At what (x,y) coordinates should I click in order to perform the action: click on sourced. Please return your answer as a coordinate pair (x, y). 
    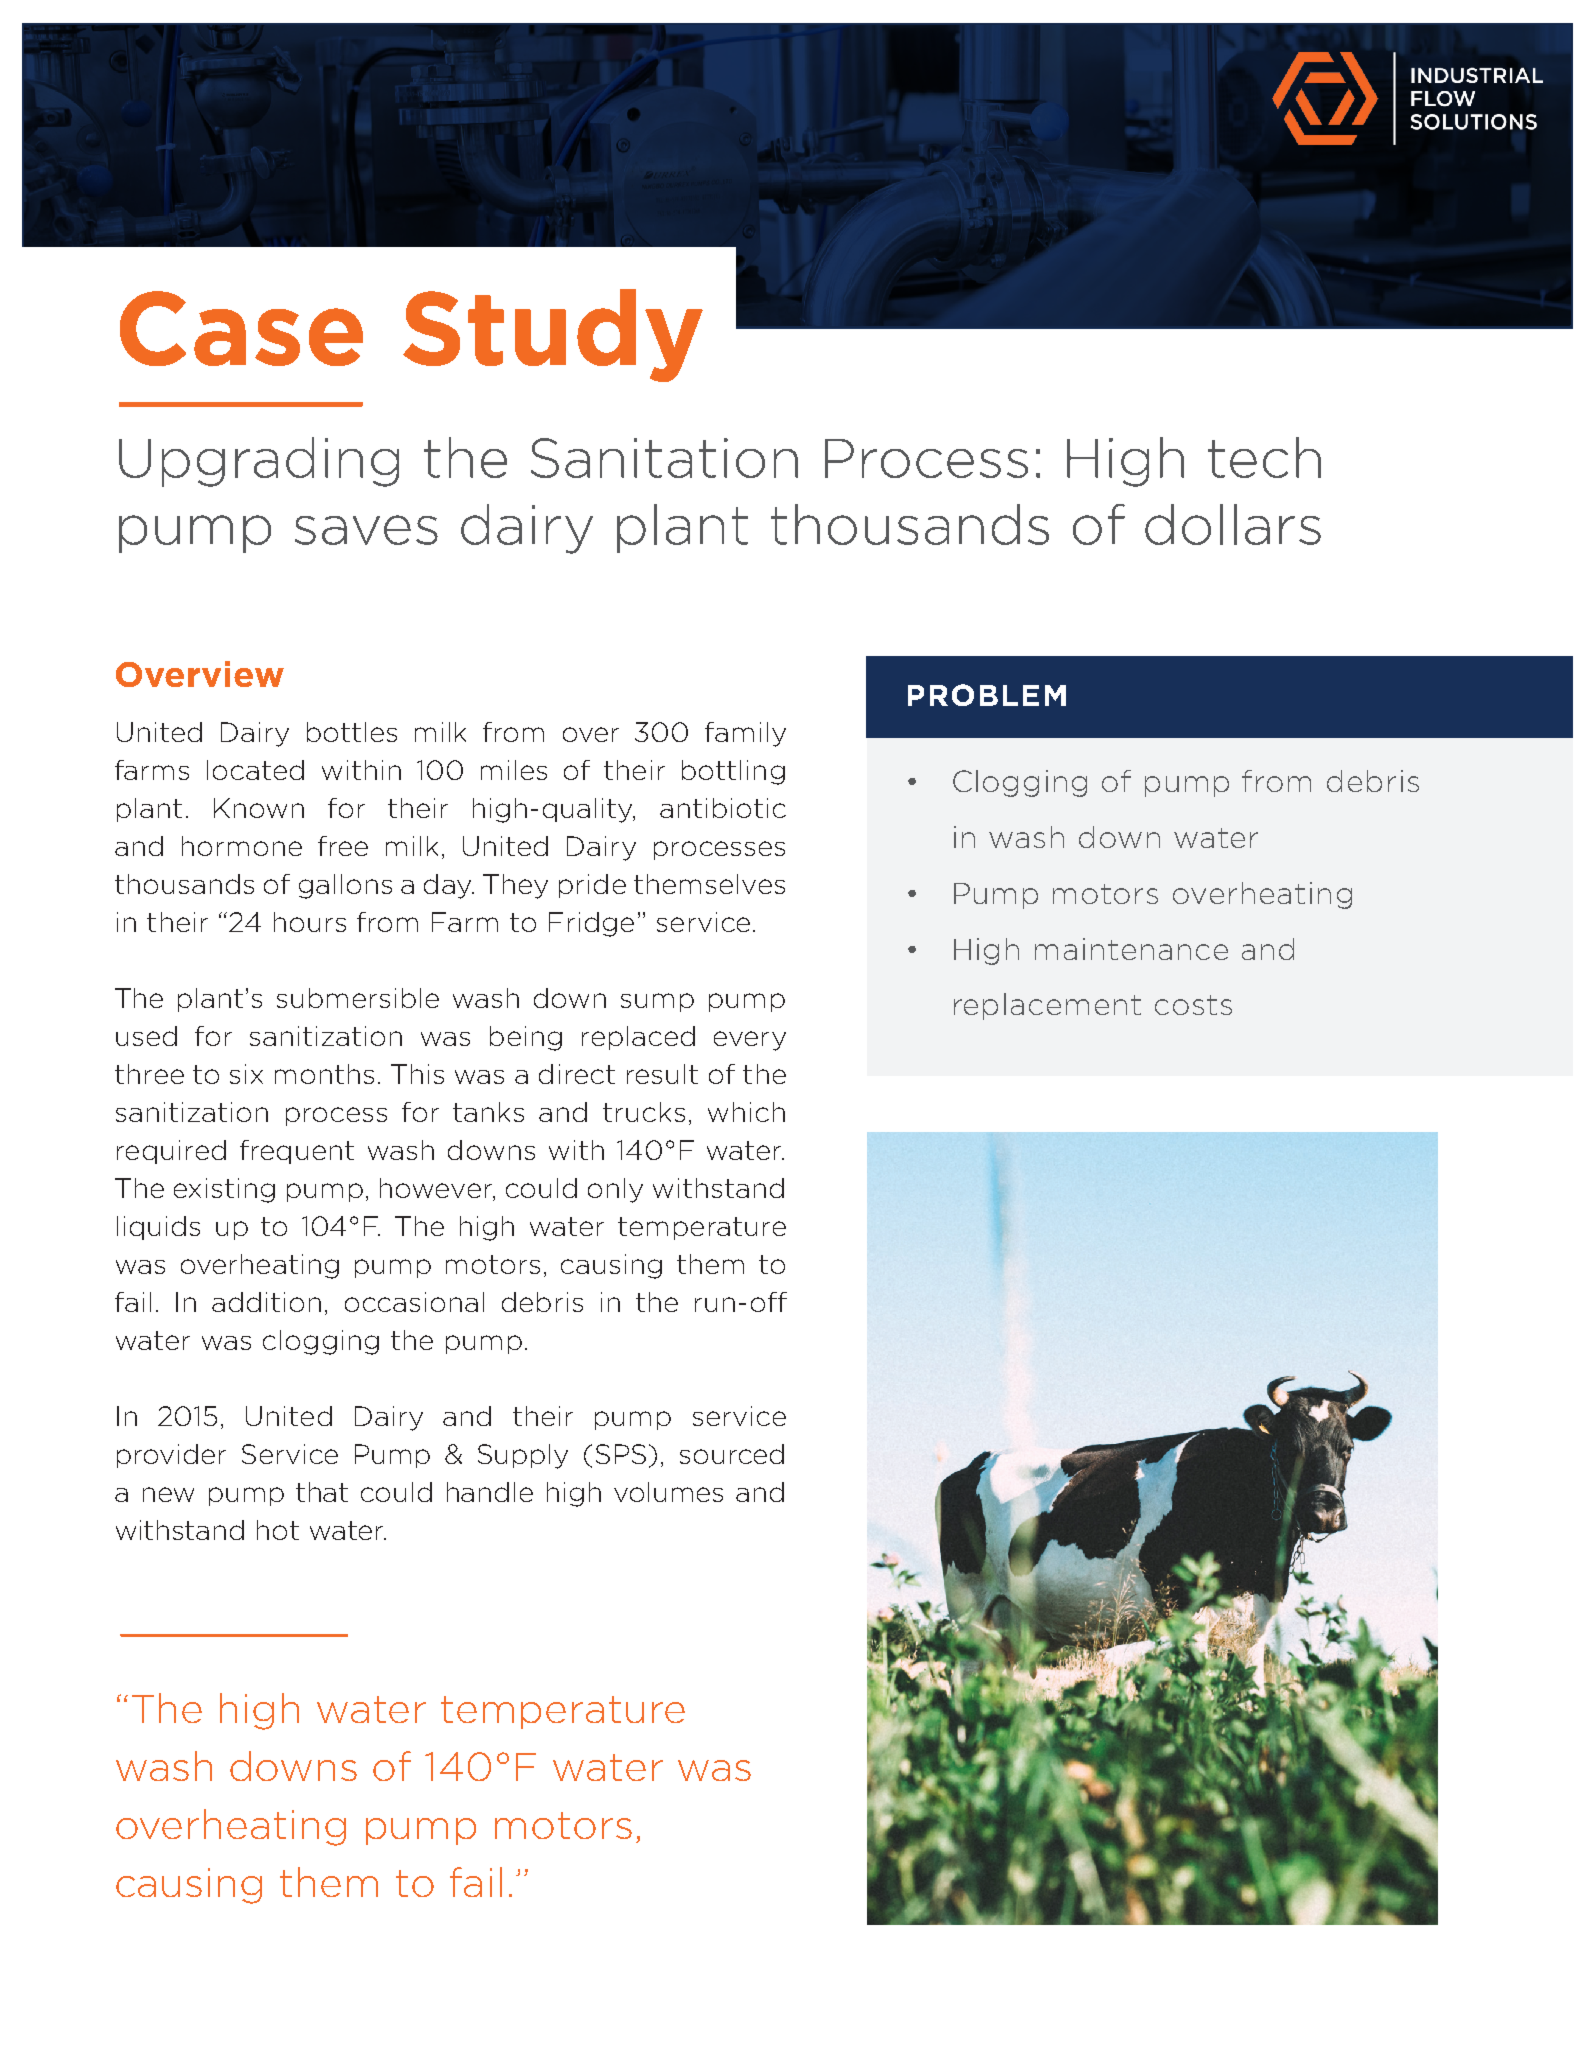
    Looking at the image, I should click on (732, 1454).
